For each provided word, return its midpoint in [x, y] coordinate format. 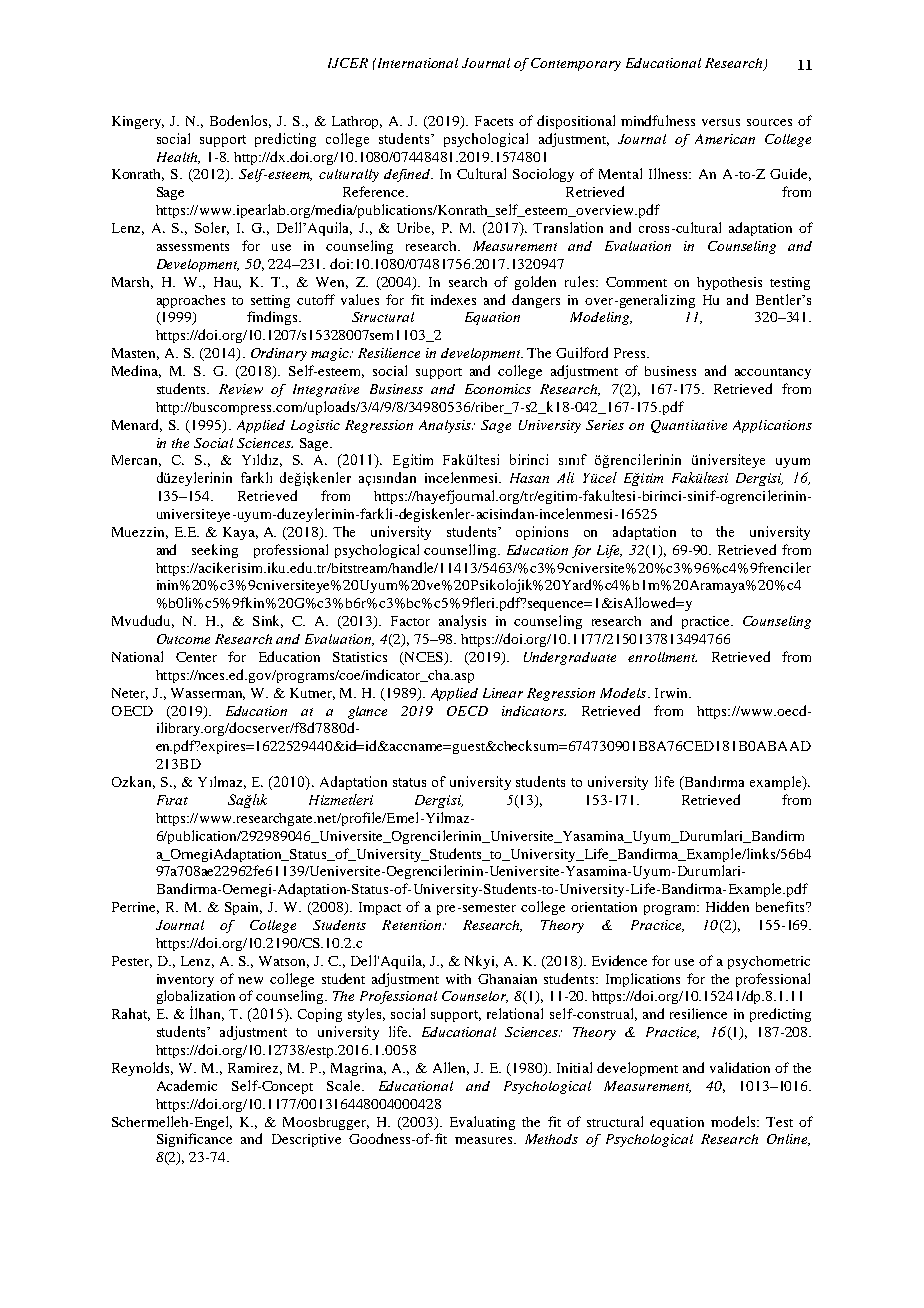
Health [178, 158]
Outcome [183, 639]
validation [740, 1067]
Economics [498, 389]
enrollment [662, 657]
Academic [187, 1085]
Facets [494, 121]
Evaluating [482, 1123]
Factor [410, 621]
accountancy [773, 373]
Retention [413, 925]
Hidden [727, 906]
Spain [243, 908]
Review [241, 389]
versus [721, 122]
